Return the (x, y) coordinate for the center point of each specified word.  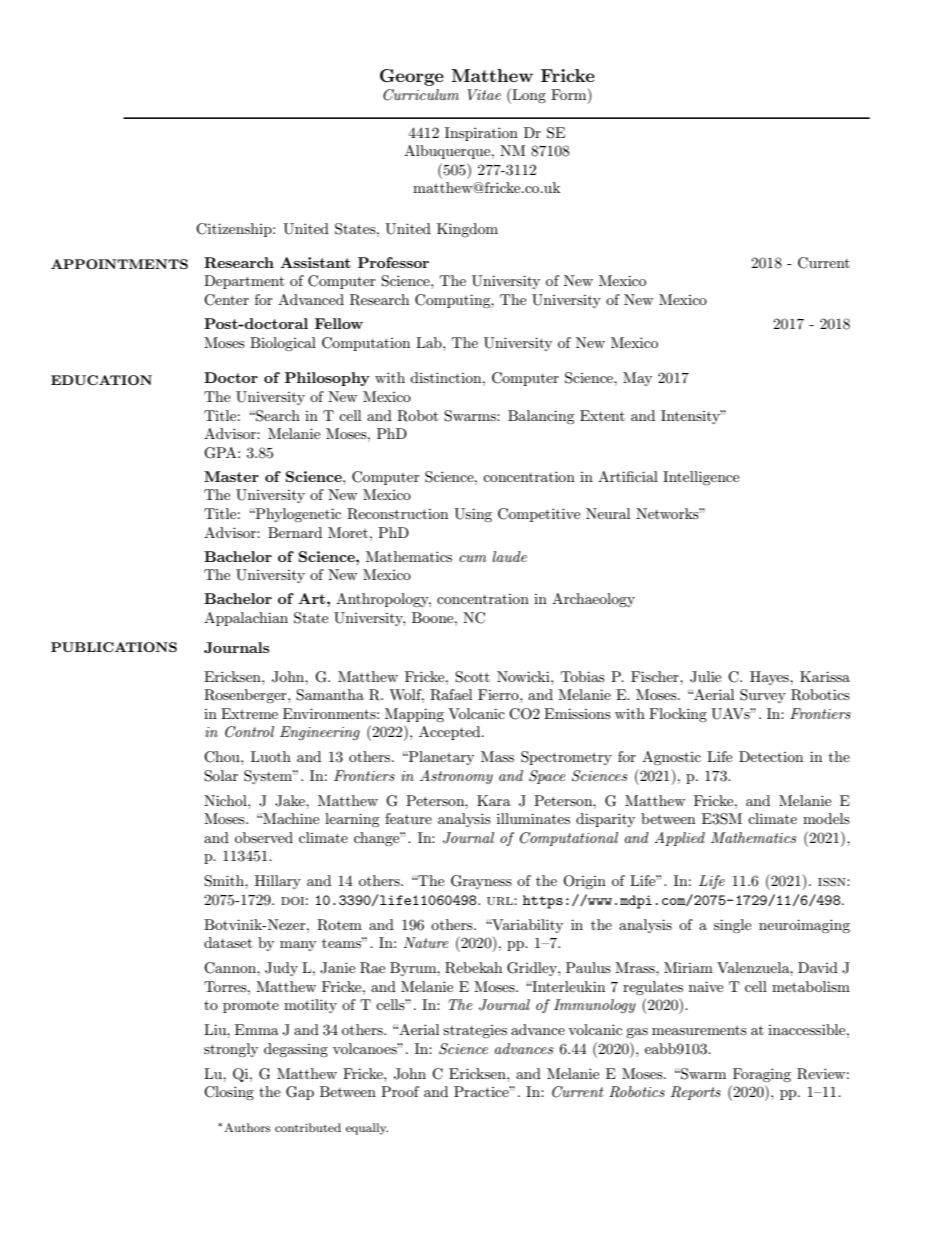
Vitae (484, 94)
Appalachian (246, 619)
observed (264, 837)
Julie (705, 677)
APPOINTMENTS (119, 264)
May (637, 379)
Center (226, 300)
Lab (430, 342)
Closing (229, 1093)
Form (570, 96)
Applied (679, 839)
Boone (434, 617)
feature (408, 818)
